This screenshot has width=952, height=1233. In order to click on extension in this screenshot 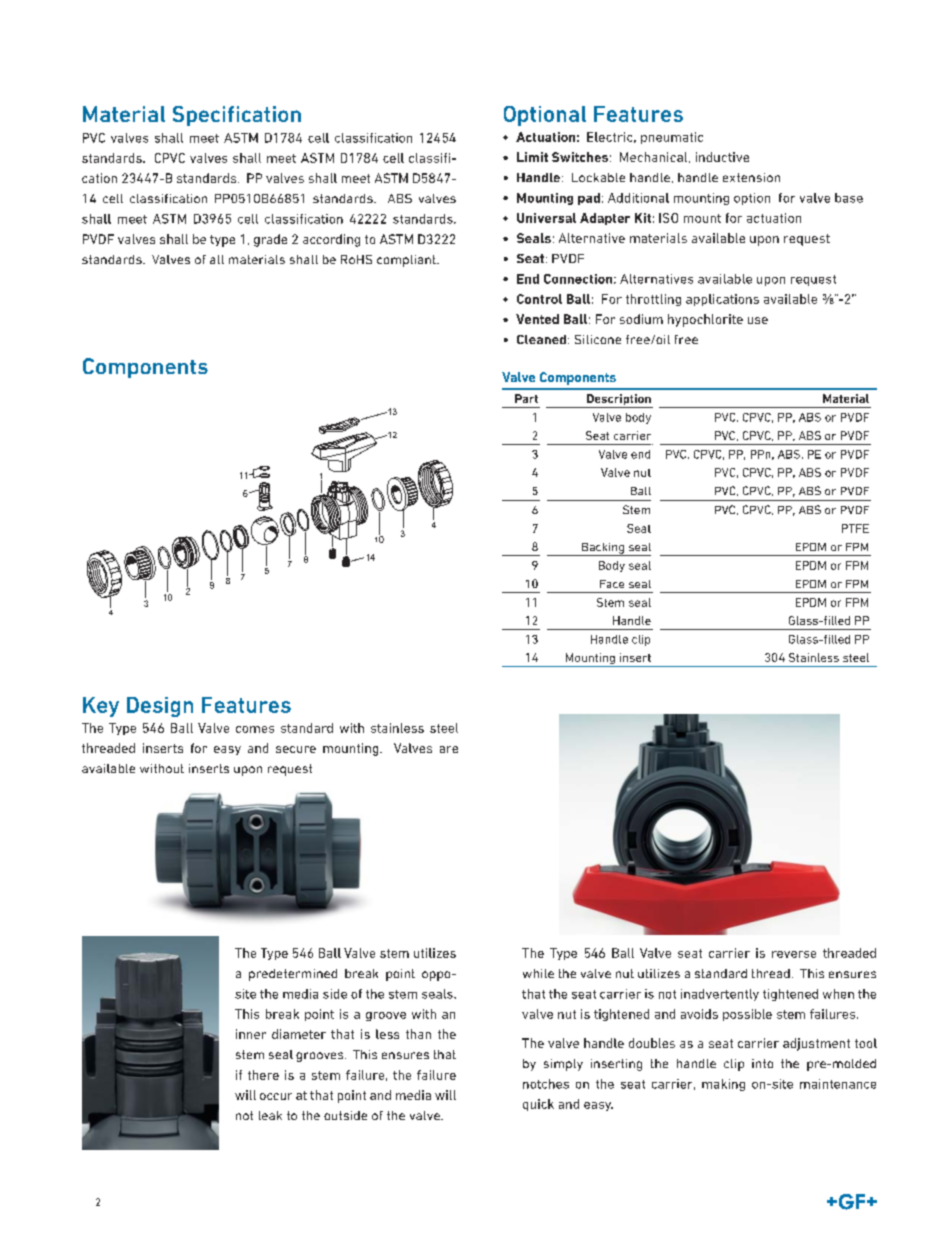, I will do `click(751, 177)`.
